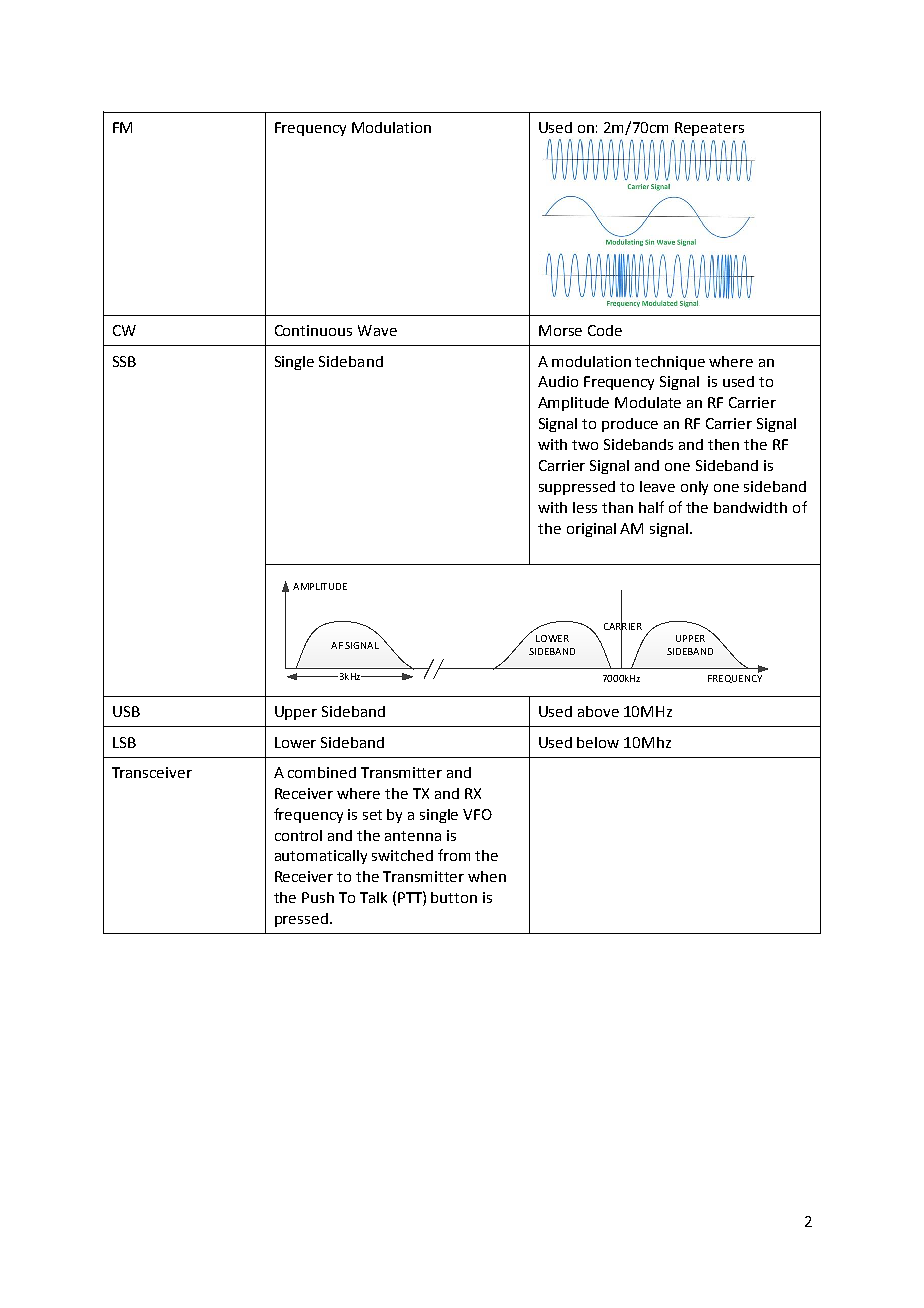 The image size is (924, 1308). What do you see at coordinates (709, 129) in the page?
I see `Repeaters` at bounding box center [709, 129].
